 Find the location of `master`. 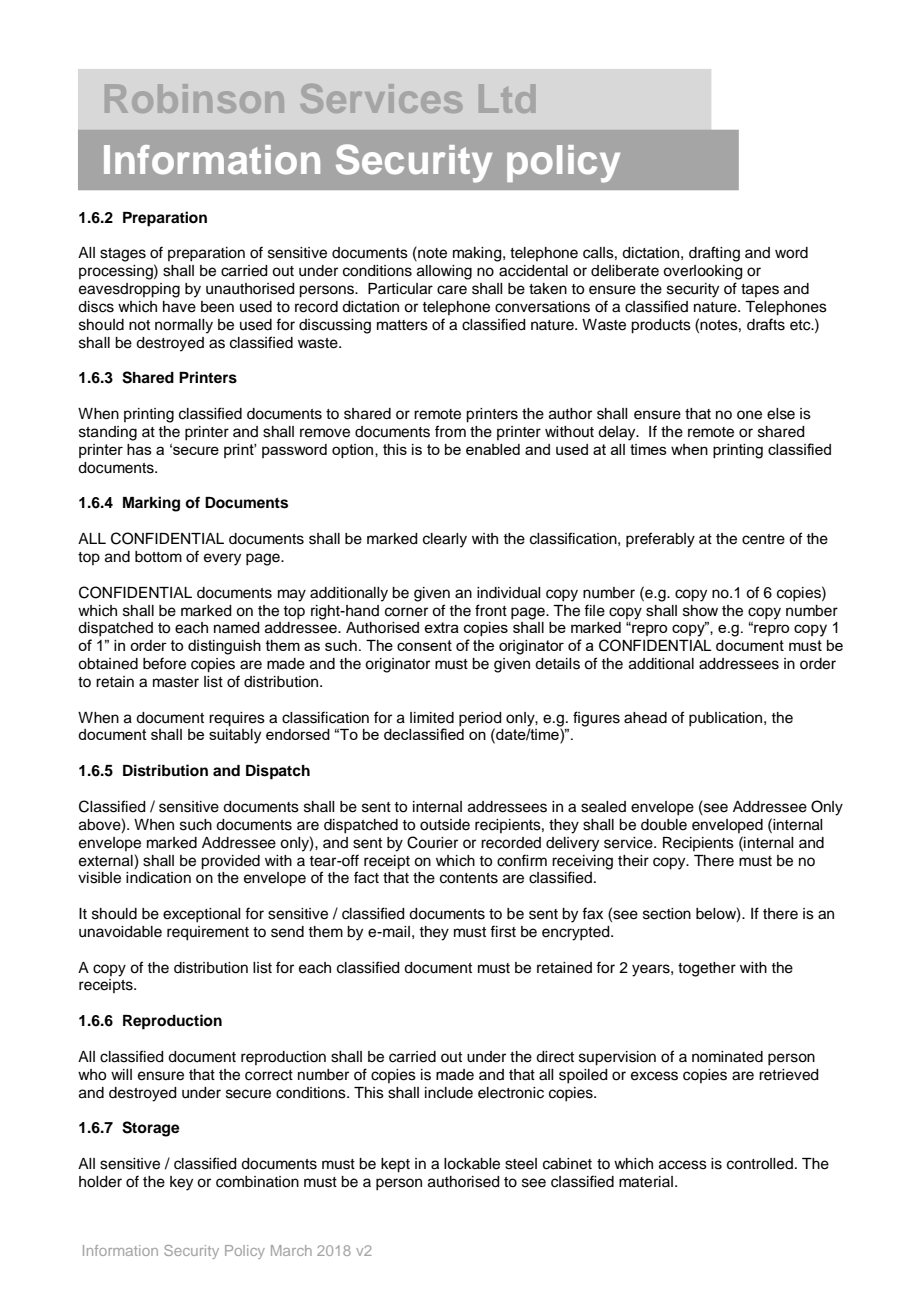

master is located at coordinates (176, 682).
